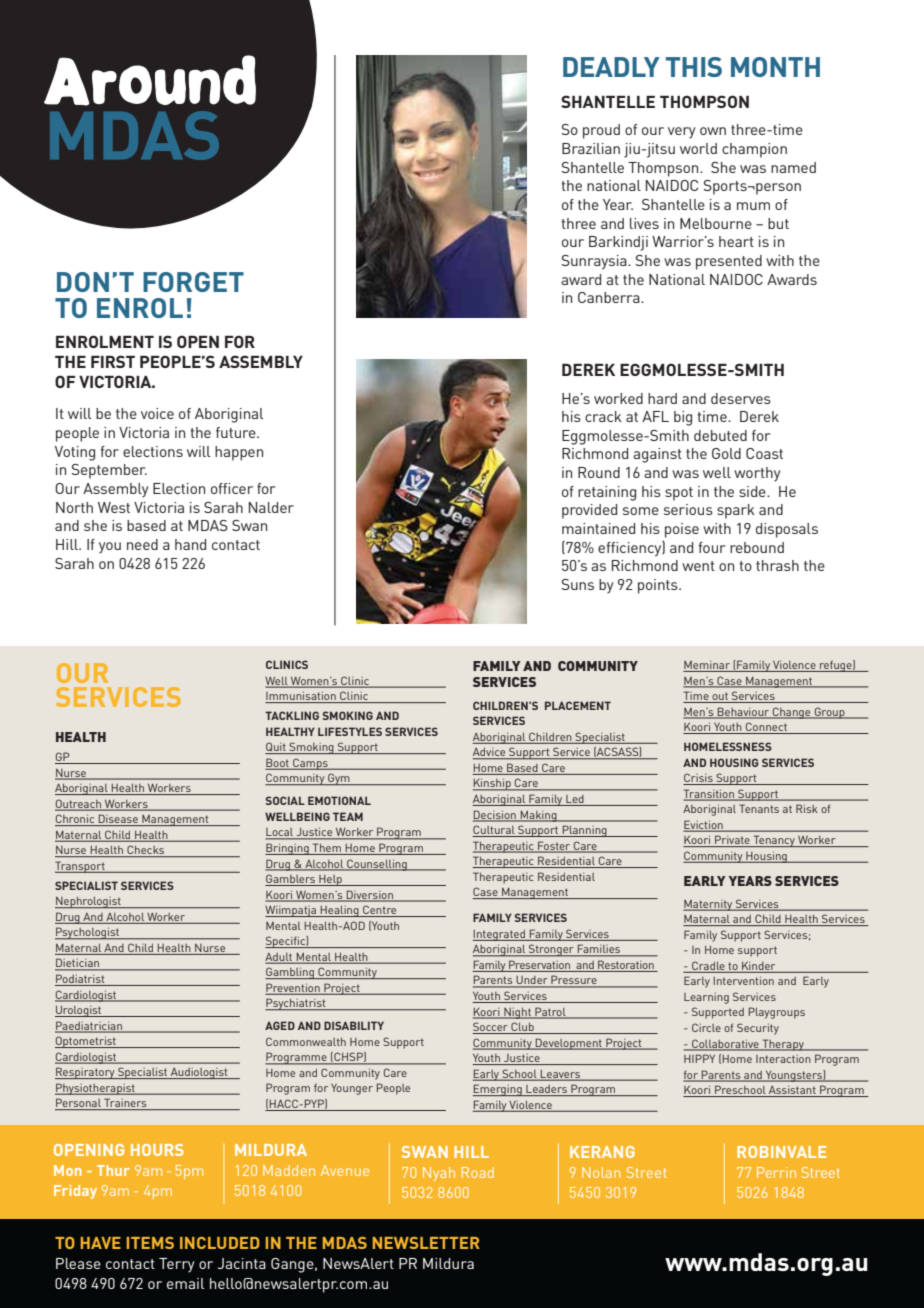 Image resolution: width=924 pixels, height=1308 pixels. I want to click on FORGET, so click(193, 282).
